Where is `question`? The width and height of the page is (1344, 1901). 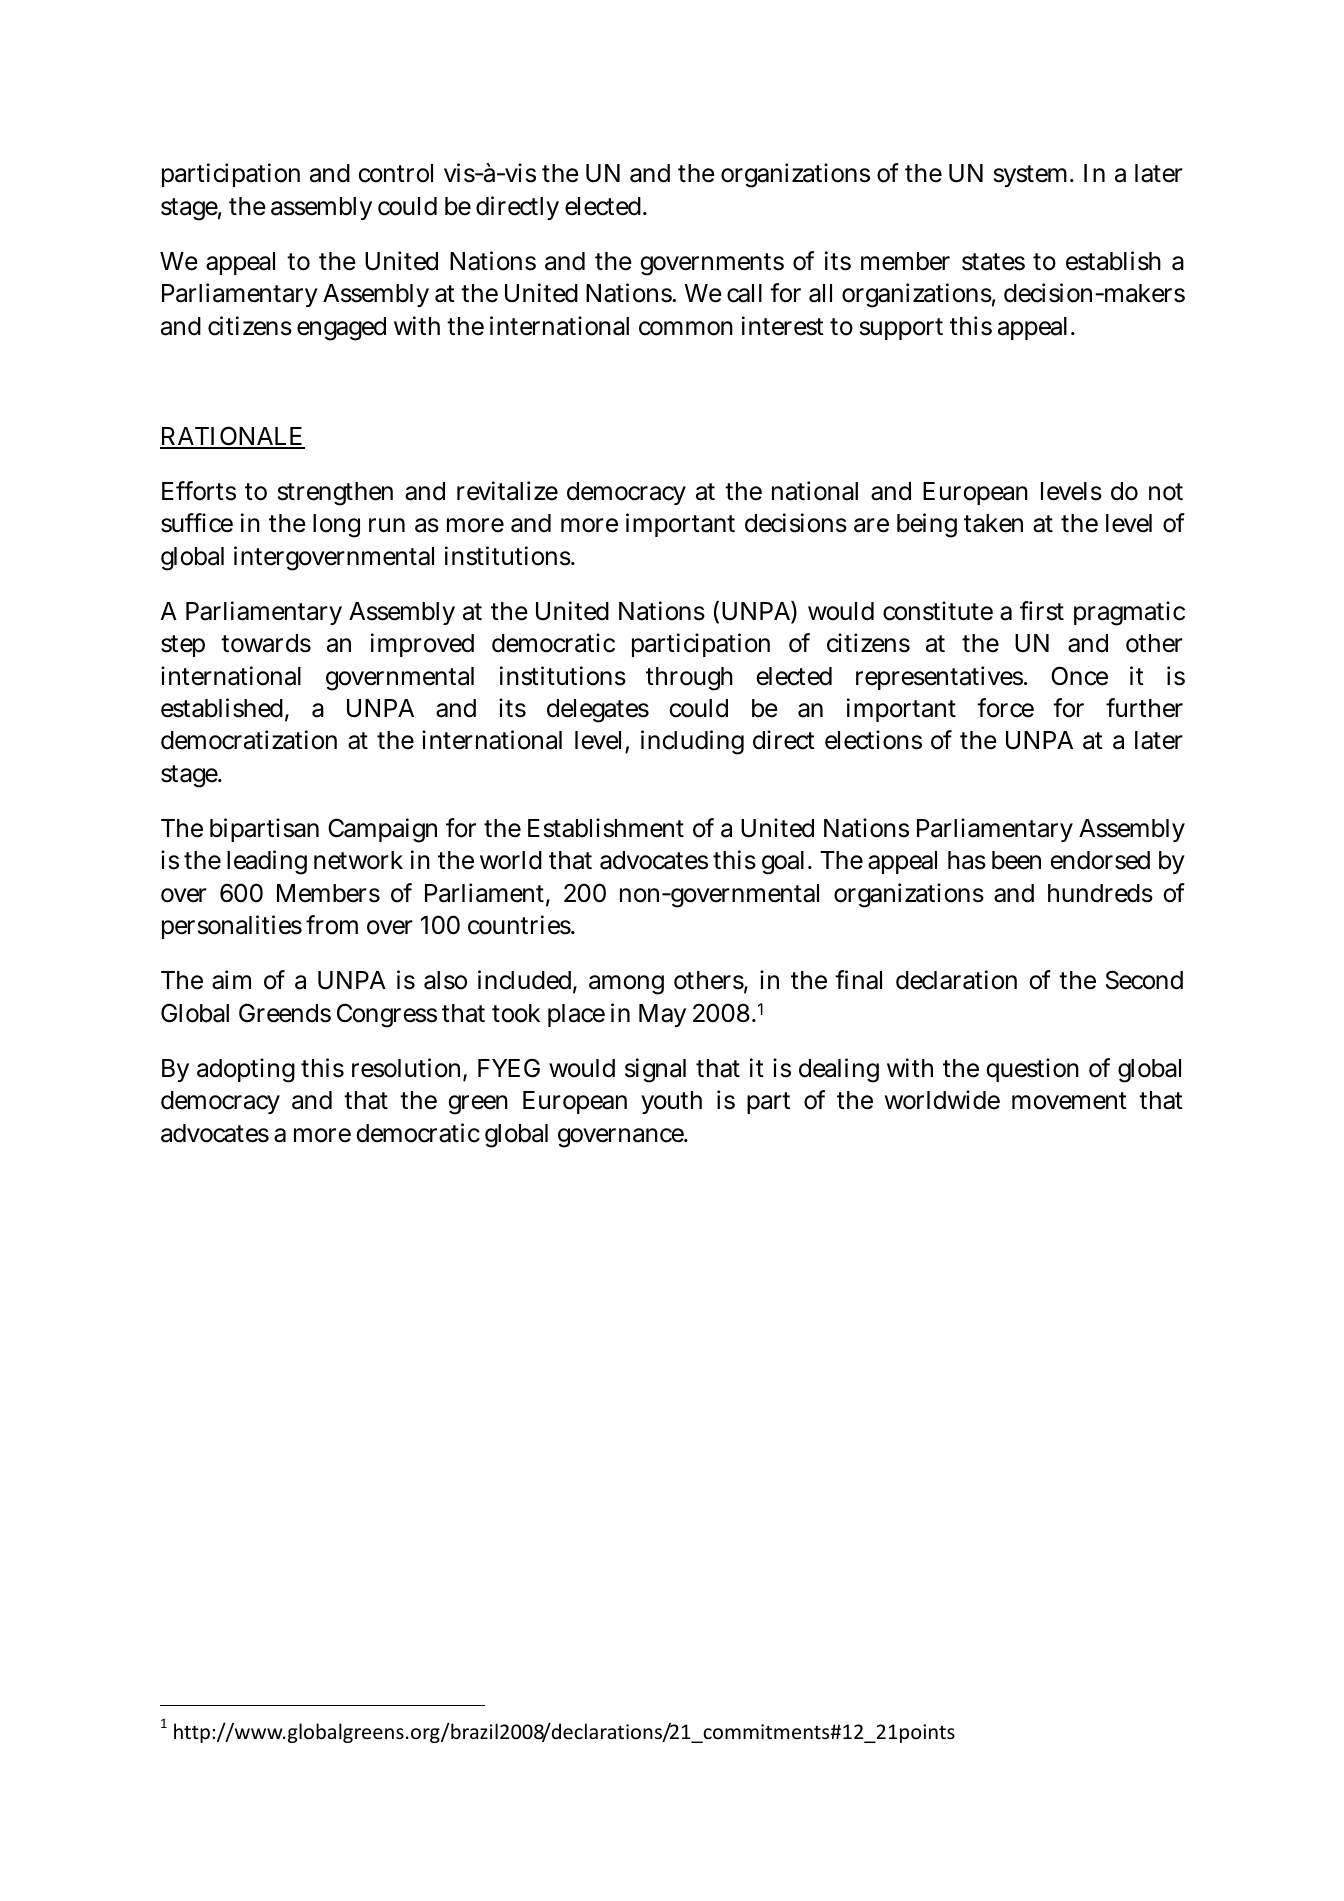
question is located at coordinates (1032, 1070).
